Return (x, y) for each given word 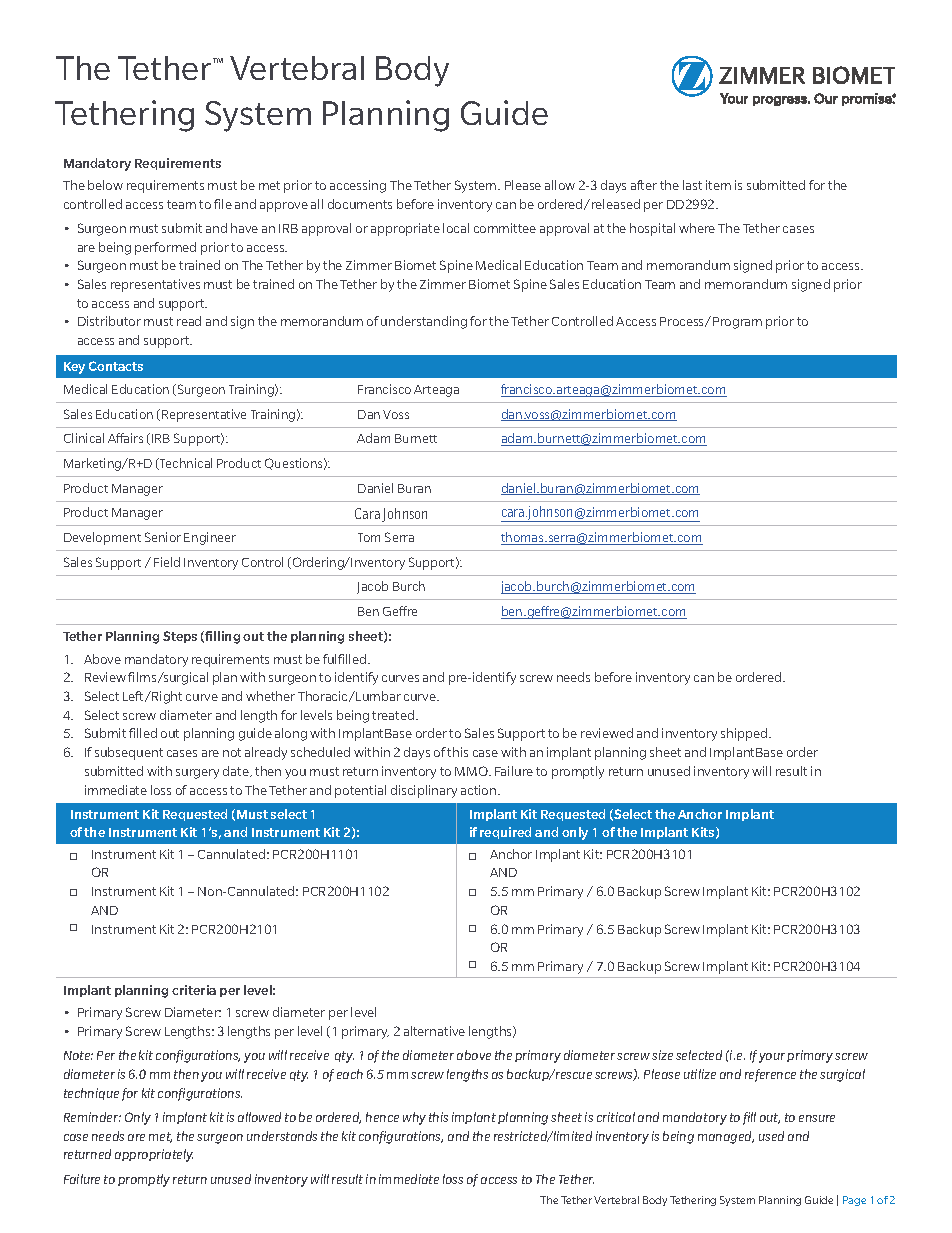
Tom (369, 537)
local (456, 228)
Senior (163, 537)
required (505, 833)
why (414, 1118)
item (718, 185)
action (480, 790)
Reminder (92, 1117)
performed (165, 248)
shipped (745, 734)
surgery (197, 774)
